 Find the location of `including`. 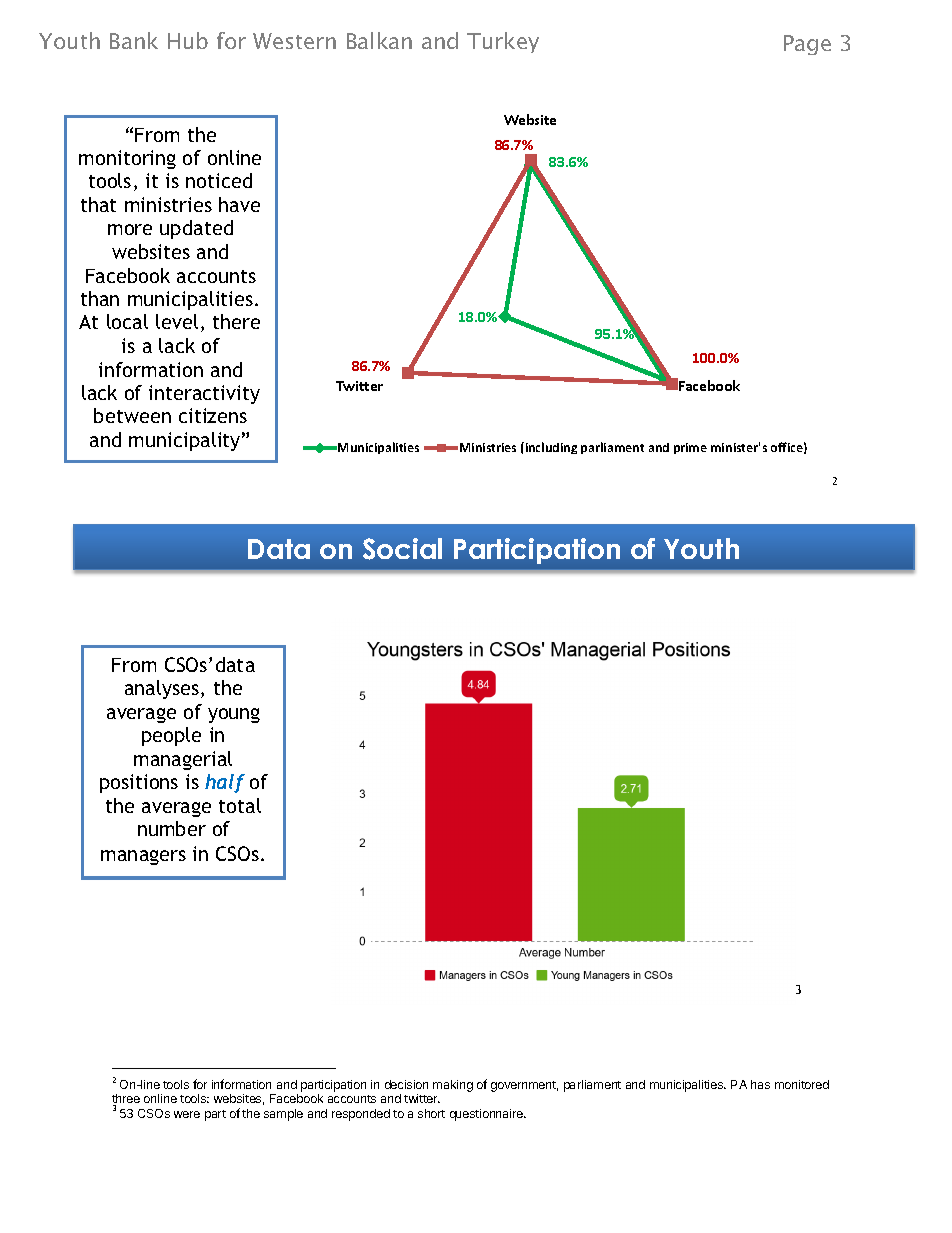

including is located at coordinates (550, 448).
